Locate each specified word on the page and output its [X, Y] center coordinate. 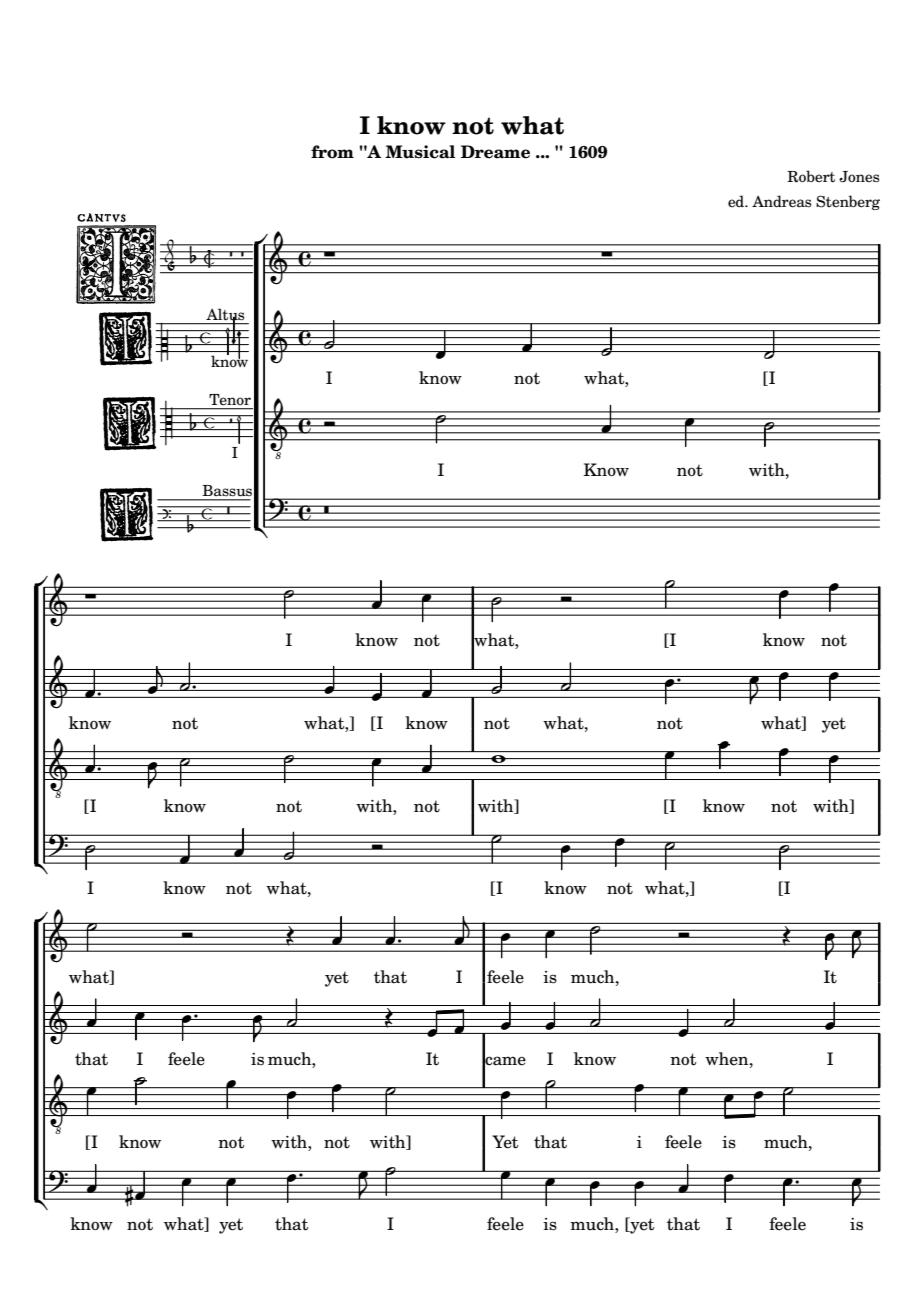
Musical [420, 152]
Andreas [781, 201]
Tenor [230, 400]
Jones [859, 177]
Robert [811, 176]
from [332, 152]
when [728, 1059]
